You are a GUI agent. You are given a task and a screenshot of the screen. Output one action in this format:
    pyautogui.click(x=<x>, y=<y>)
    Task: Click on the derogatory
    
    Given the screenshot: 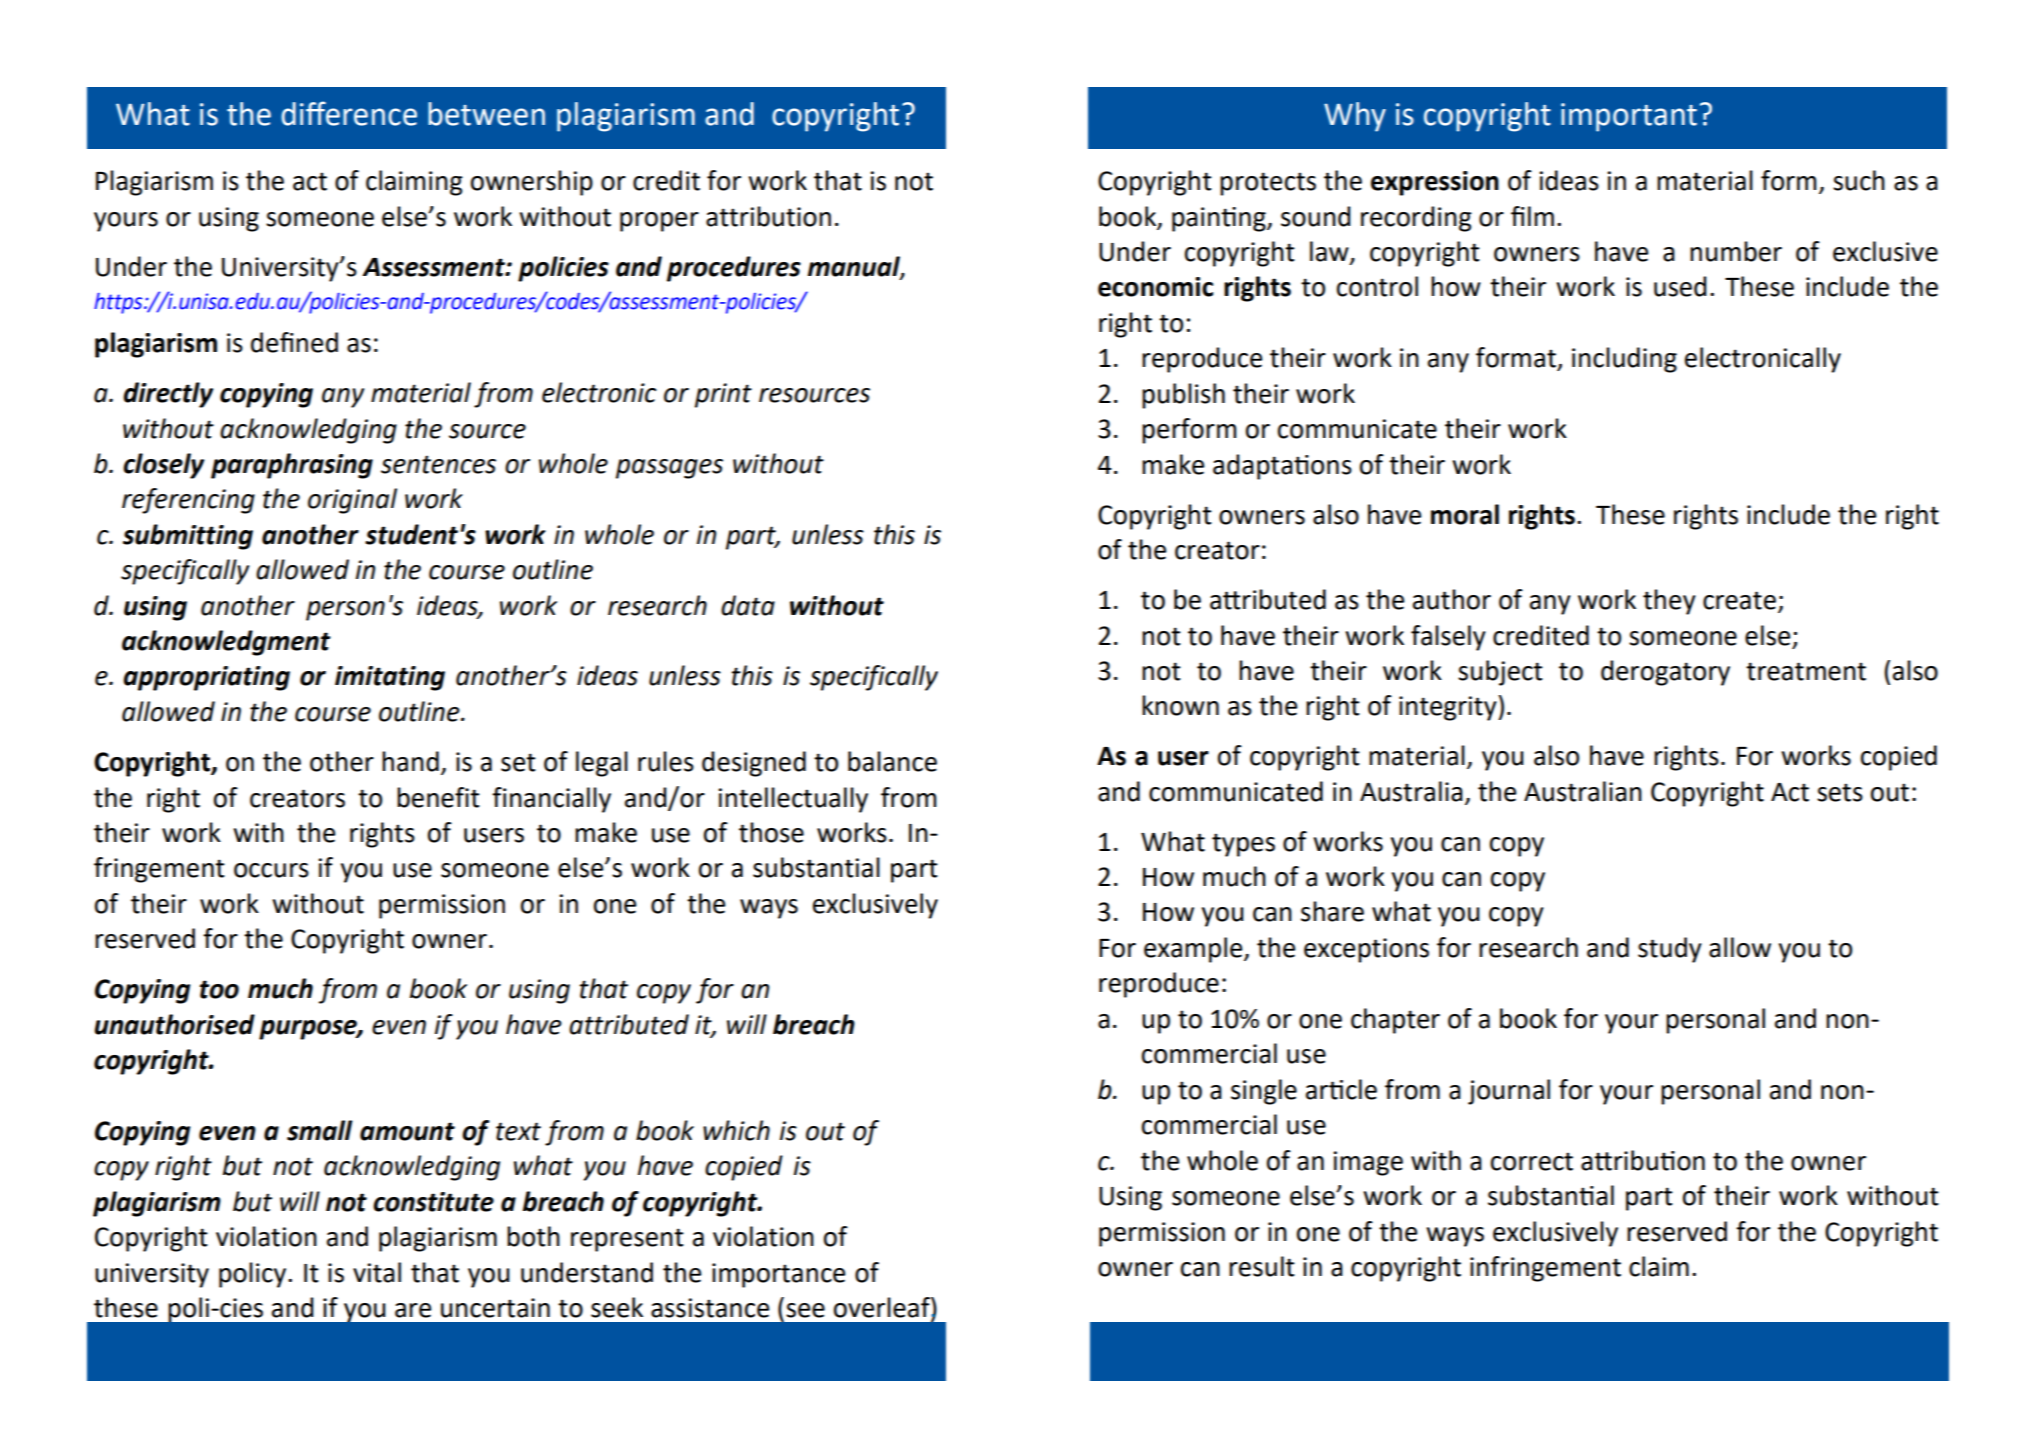 What is the action you would take?
    pyautogui.click(x=1665, y=673)
